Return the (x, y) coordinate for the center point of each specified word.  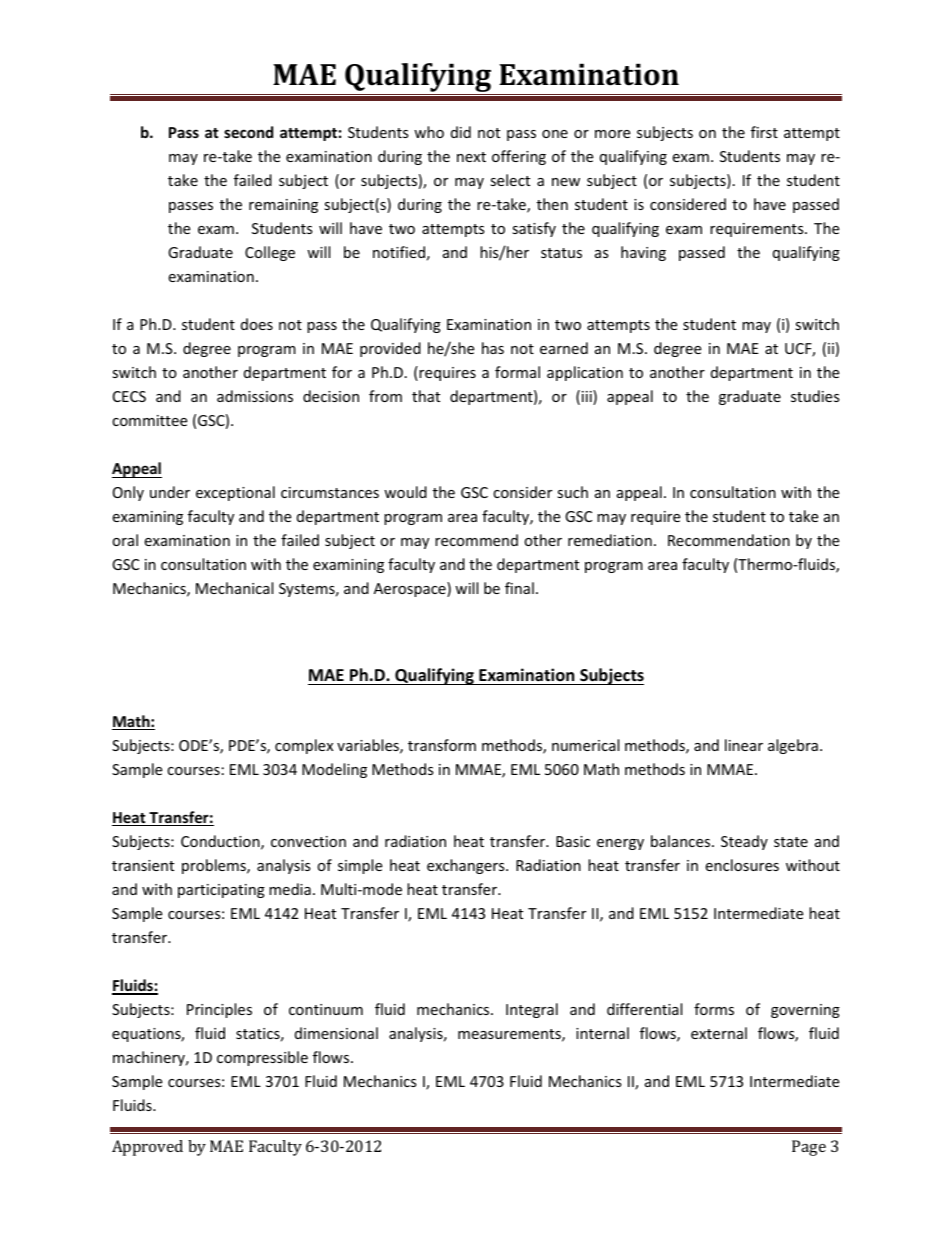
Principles (219, 1010)
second (248, 132)
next (471, 157)
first (764, 132)
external (719, 1033)
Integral (532, 1010)
